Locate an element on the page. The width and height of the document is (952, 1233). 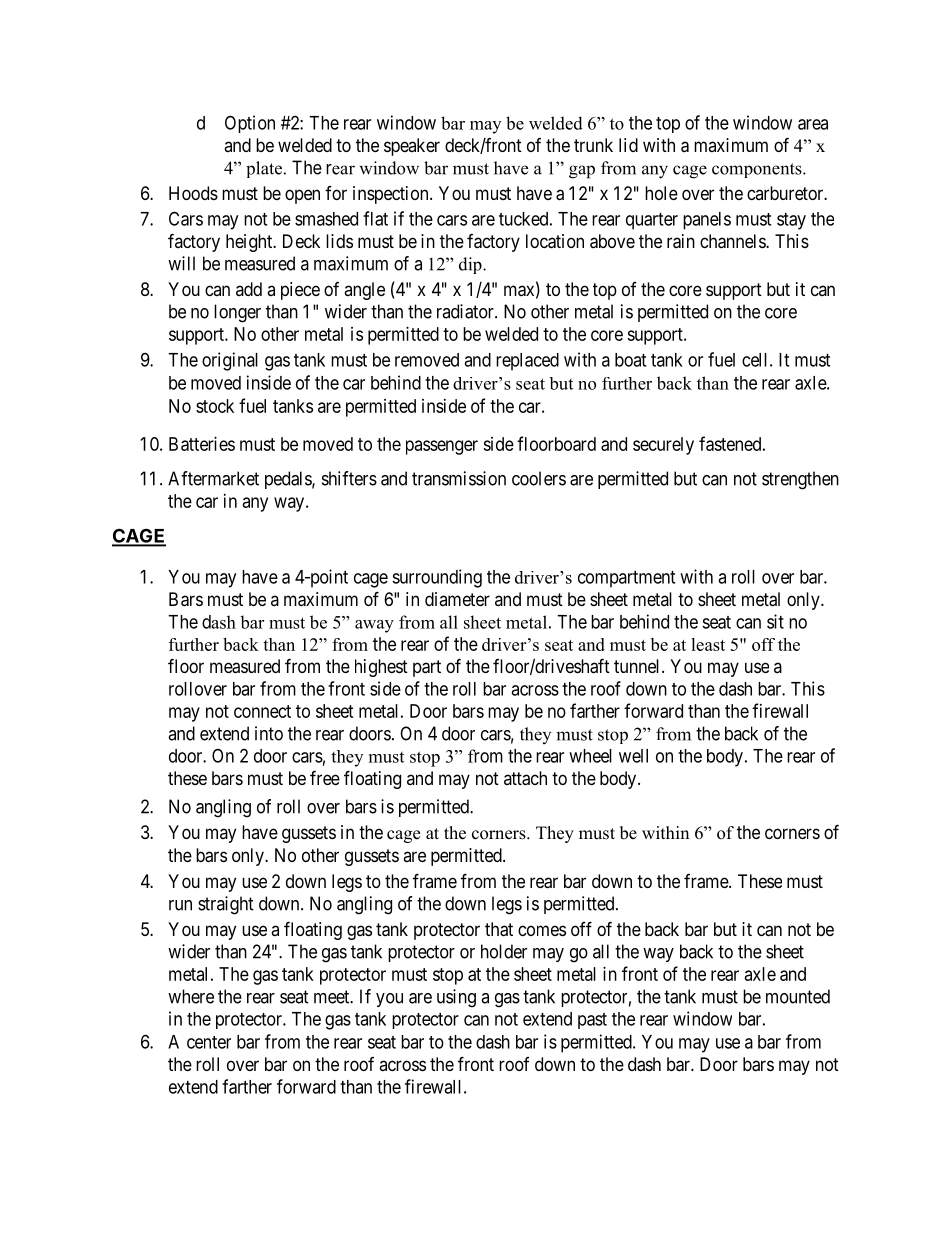
sit is located at coordinates (775, 621).
